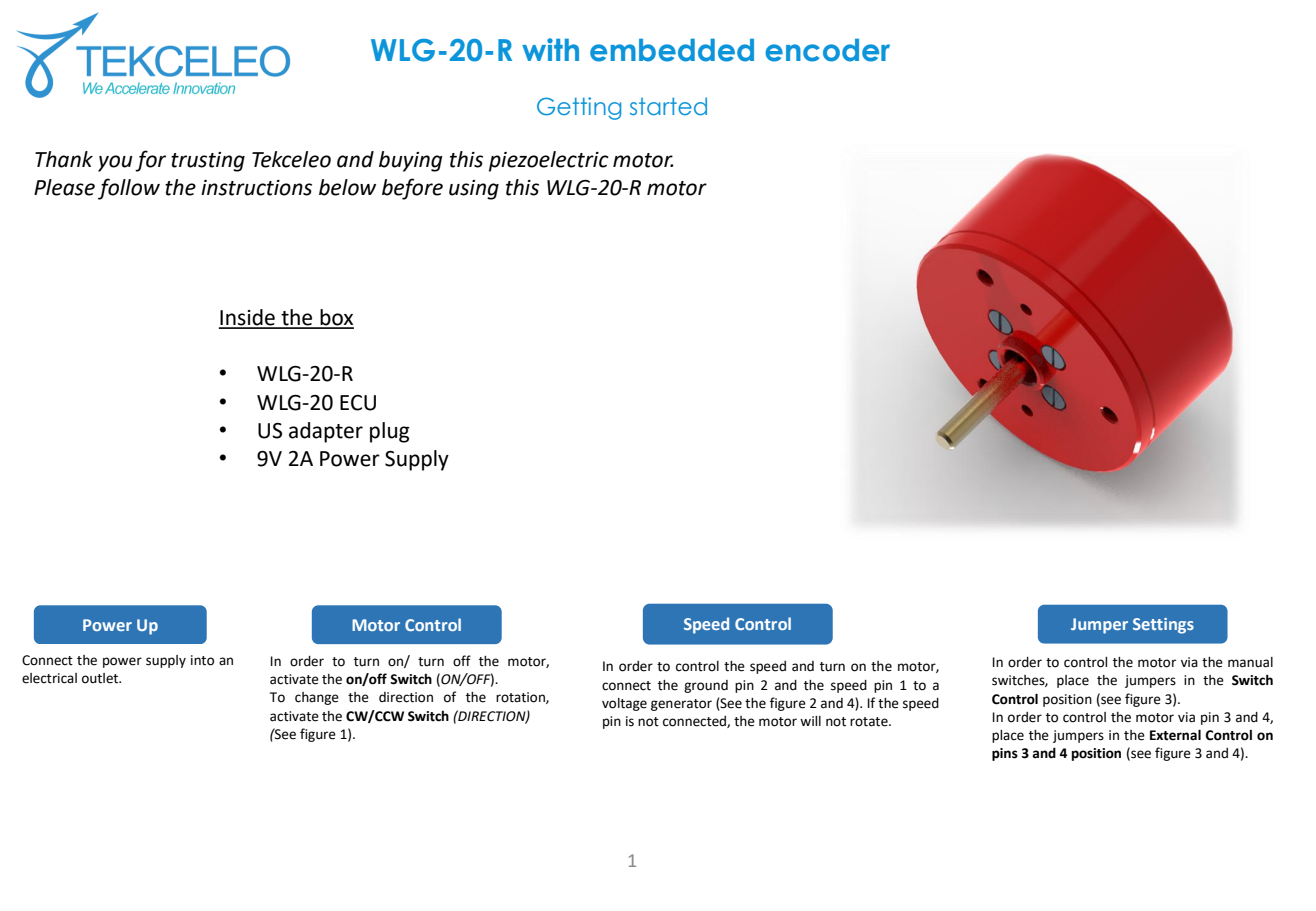 This screenshot has width=1316, height=911. I want to click on plug, so click(390, 432).
